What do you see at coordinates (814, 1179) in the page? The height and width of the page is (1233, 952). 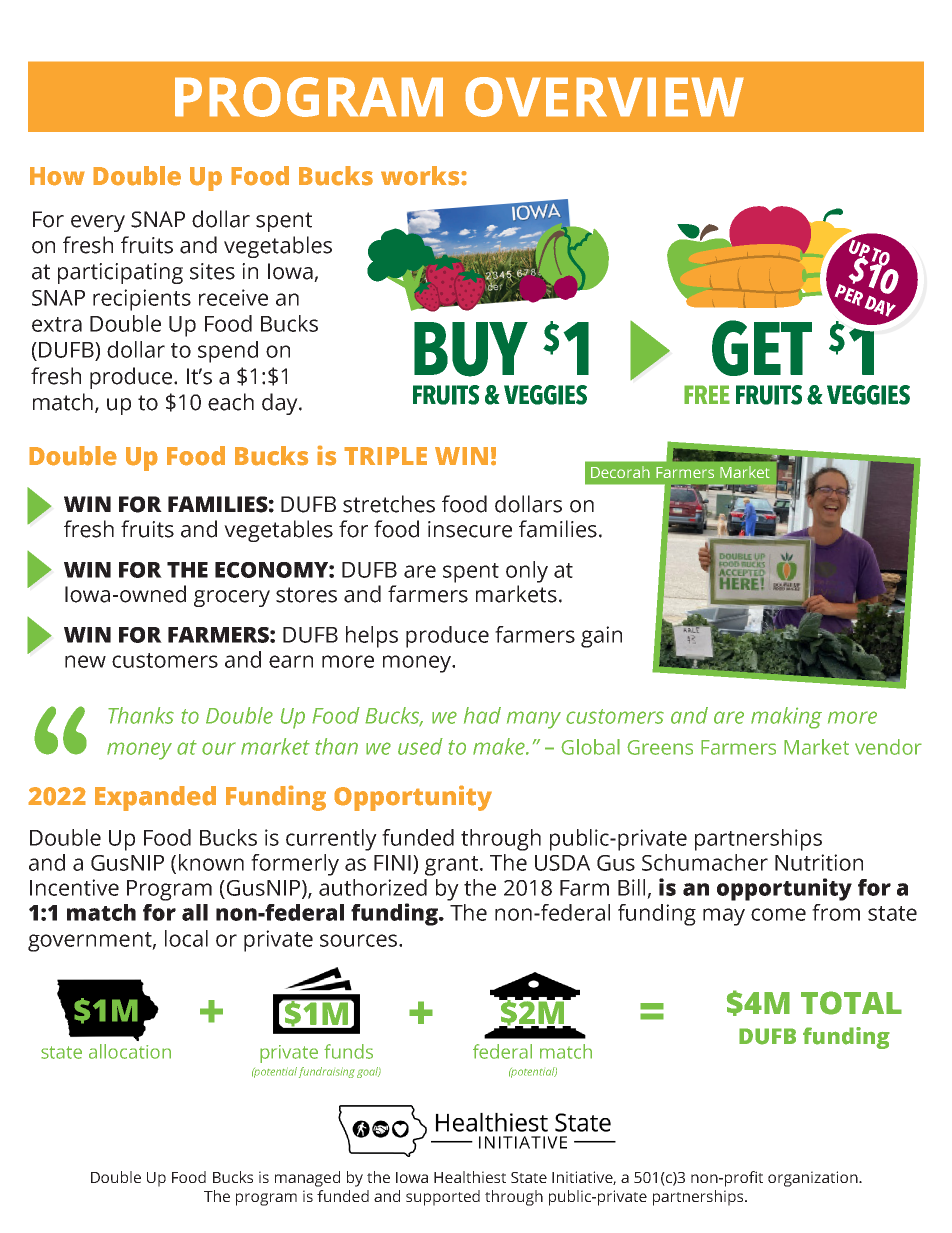 I see `organization` at bounding box center [814, 1179].
